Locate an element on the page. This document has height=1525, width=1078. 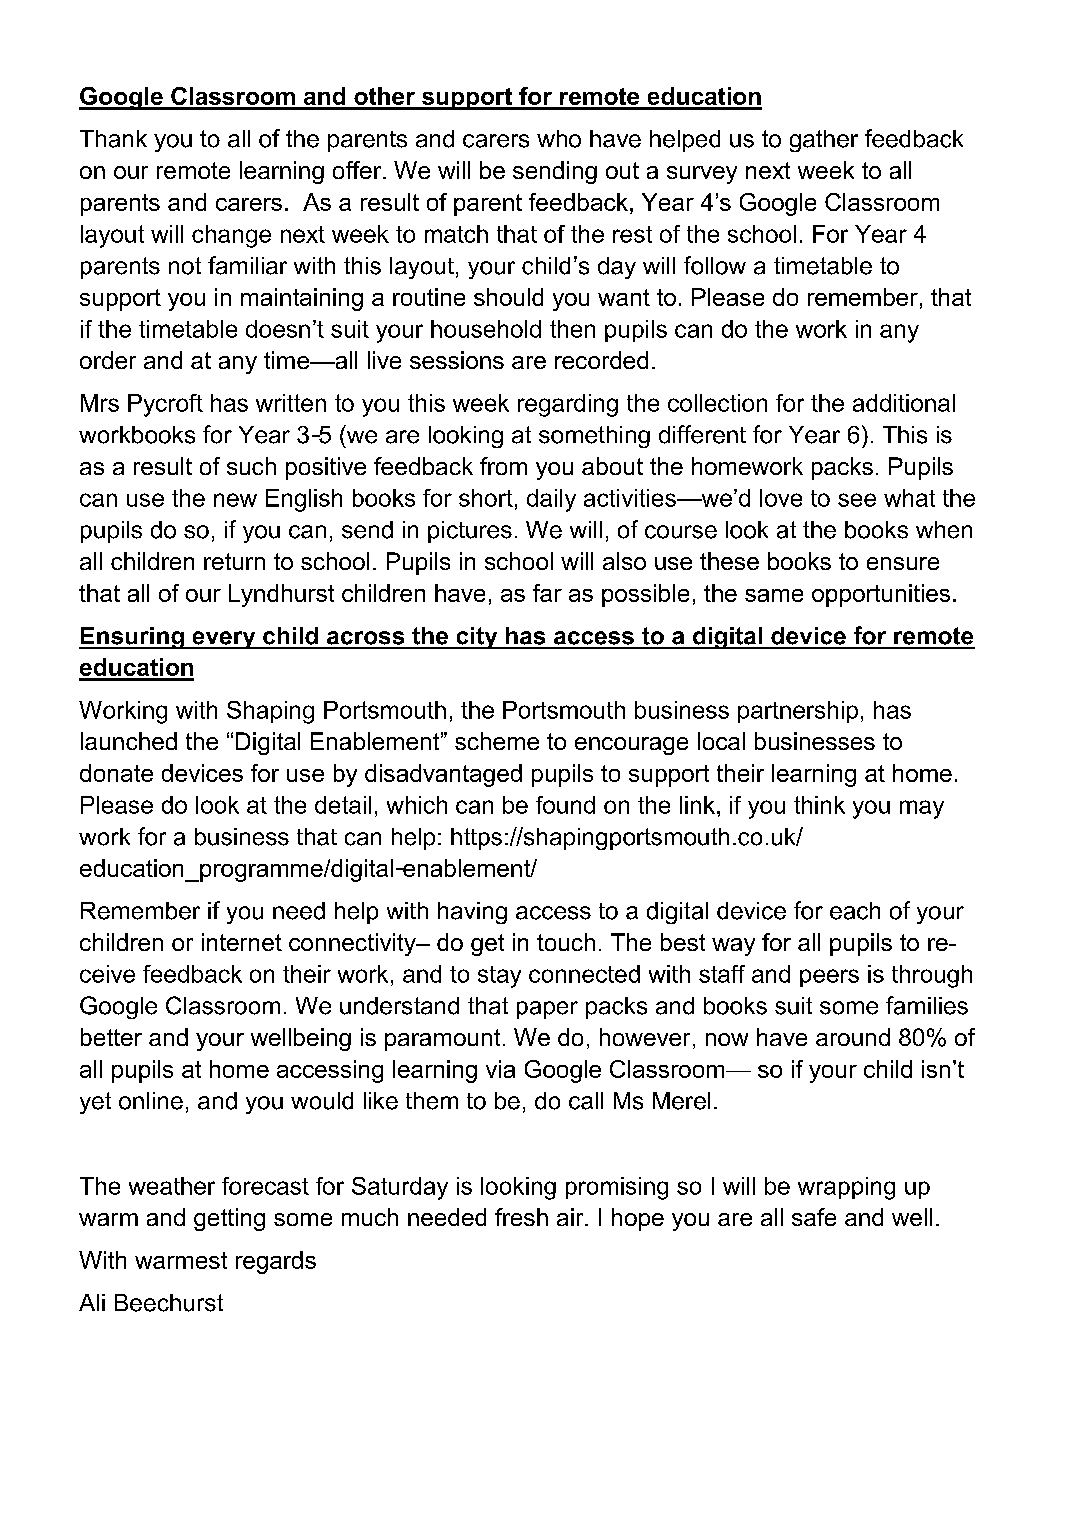
getting is located at coordinates (229, 1219).
